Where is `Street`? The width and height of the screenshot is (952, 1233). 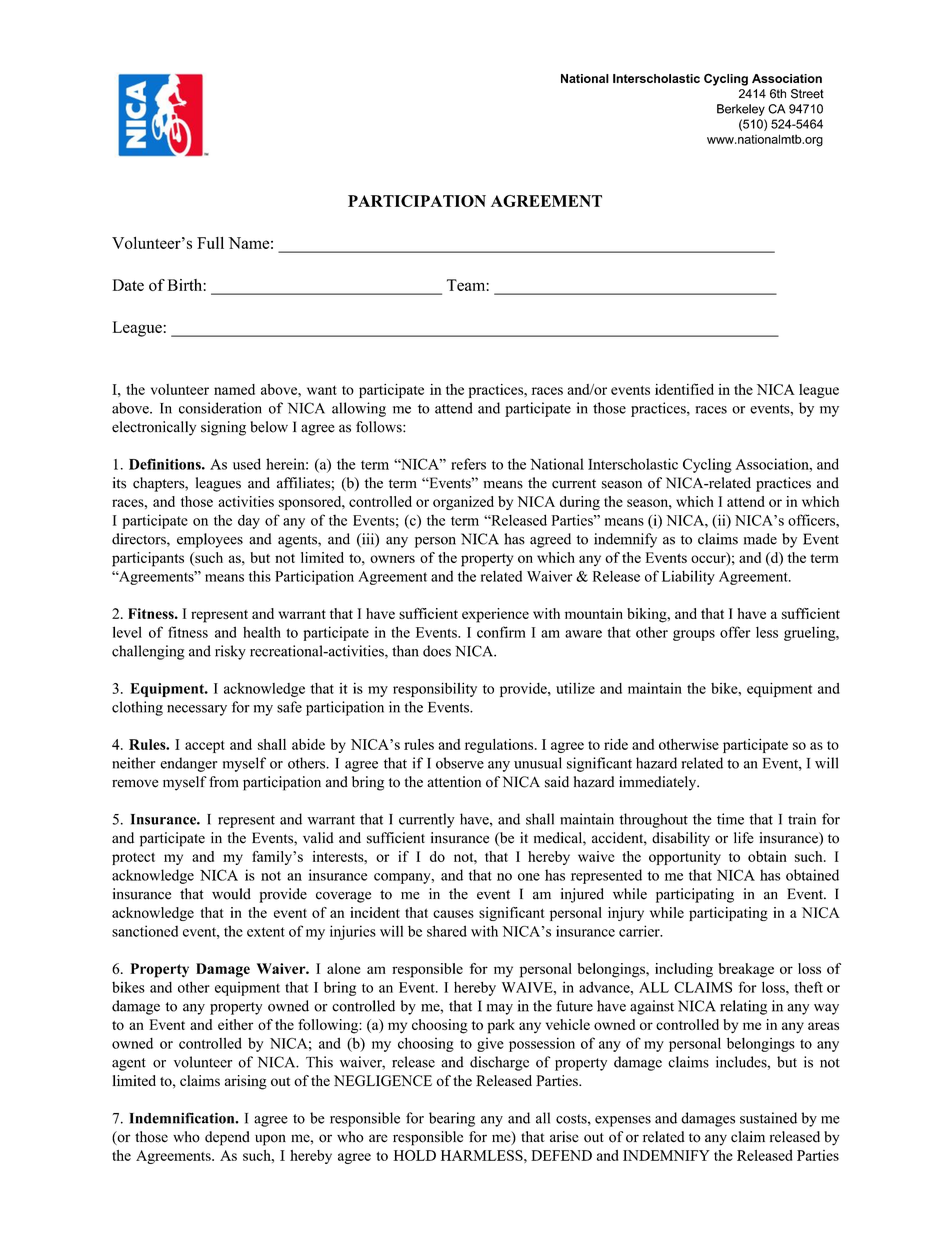 Street is located at coordinates (807, 94).
